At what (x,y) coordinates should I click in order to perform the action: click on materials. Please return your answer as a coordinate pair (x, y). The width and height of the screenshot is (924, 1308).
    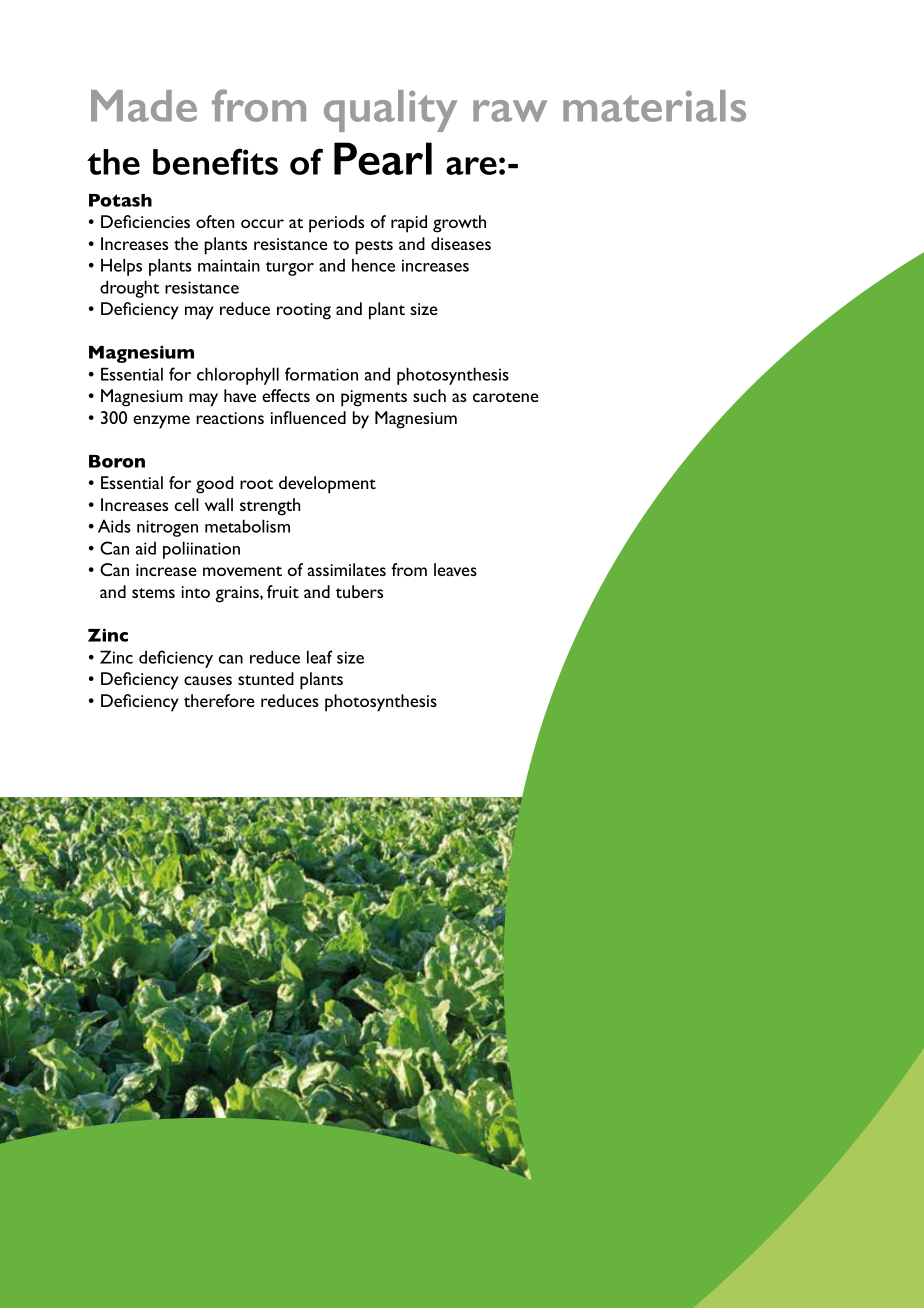
    Looking at the image, I should click on (654, 106).
